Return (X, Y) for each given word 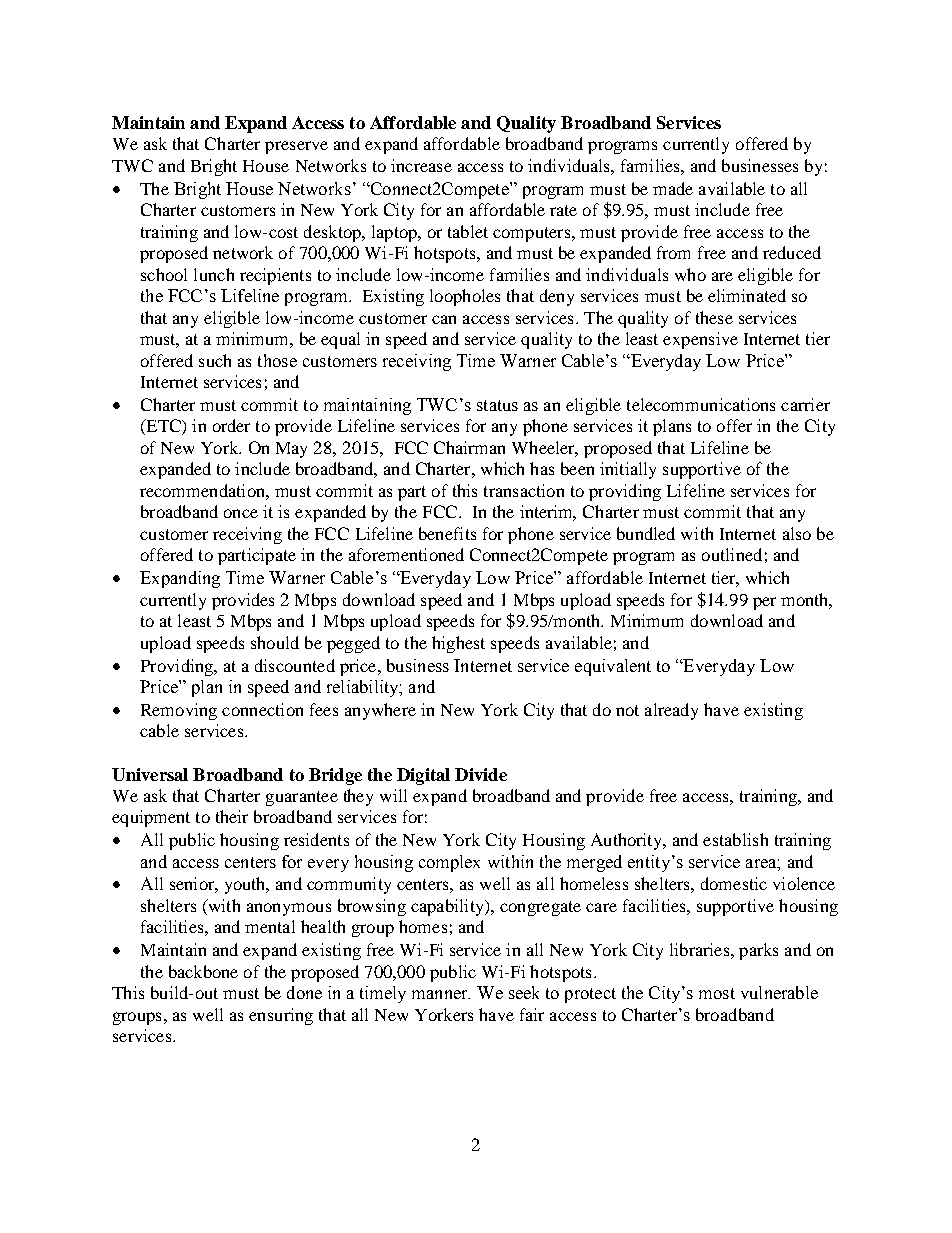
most (717, 993)
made (673, 188)
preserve (296, 147)
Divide (481, 774)
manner (441, 994)
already (671, 711)
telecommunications (701, 404)
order (231, 425)
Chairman (469, 447)
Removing (179, 711)
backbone (203, 971)
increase (421, 165)
